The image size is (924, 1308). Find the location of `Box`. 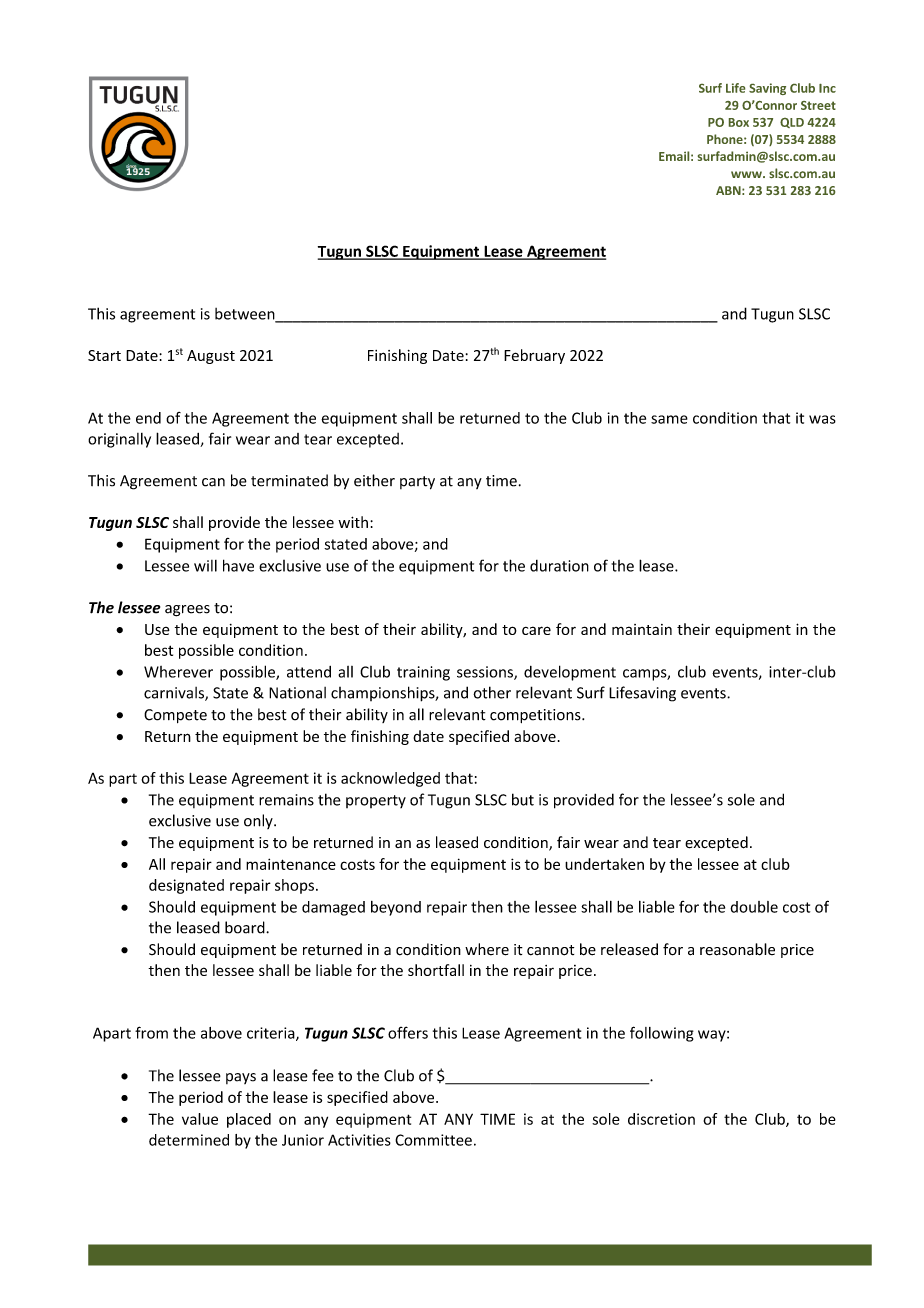

Box is located at coordinates (739, 122).
